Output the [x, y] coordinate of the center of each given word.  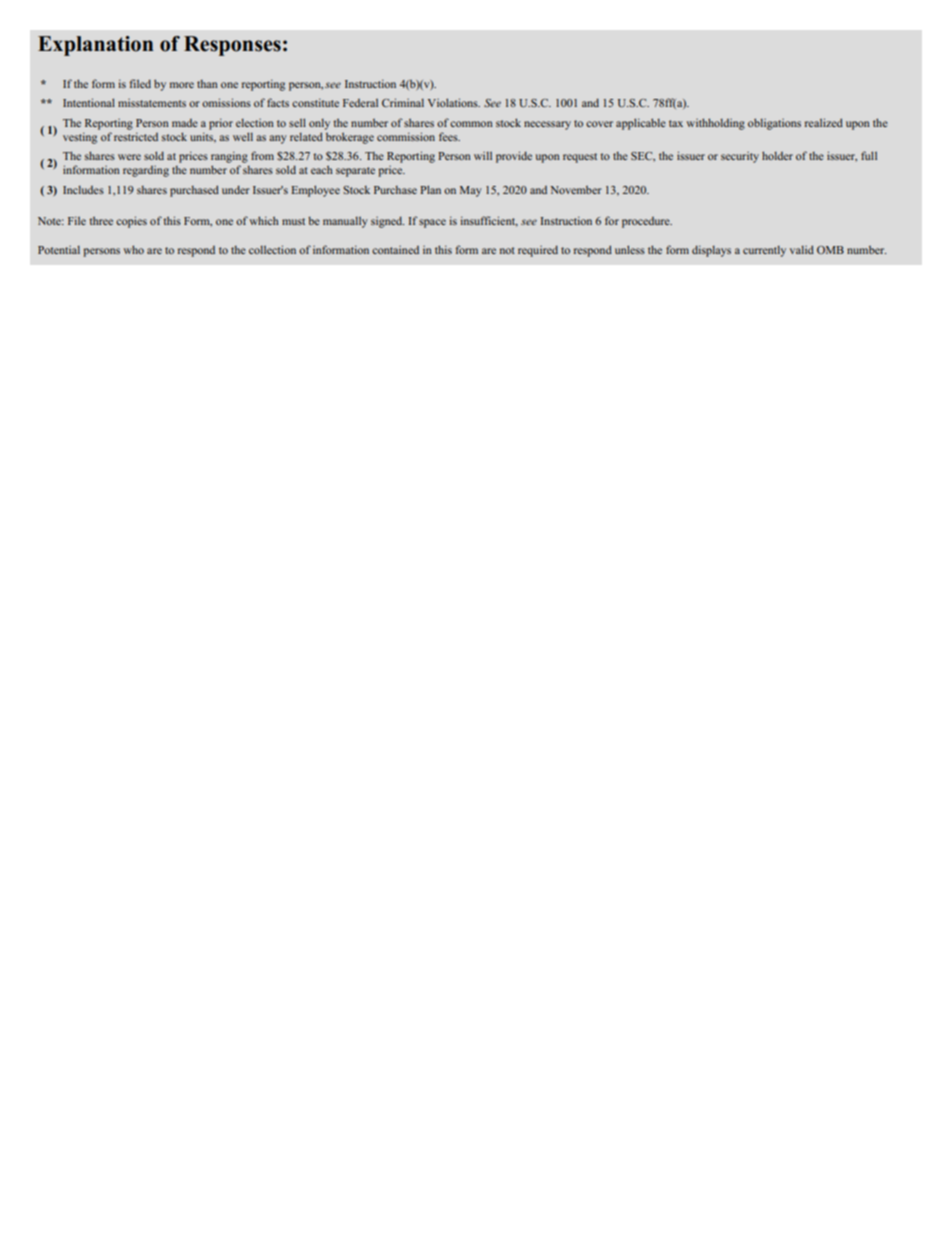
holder [777, 155]
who [133, 249]
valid [802, 249]
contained [395, 250]
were [129, 157]
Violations [454, 102]
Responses [232, 46]
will [483, 156]
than [207, 84]
